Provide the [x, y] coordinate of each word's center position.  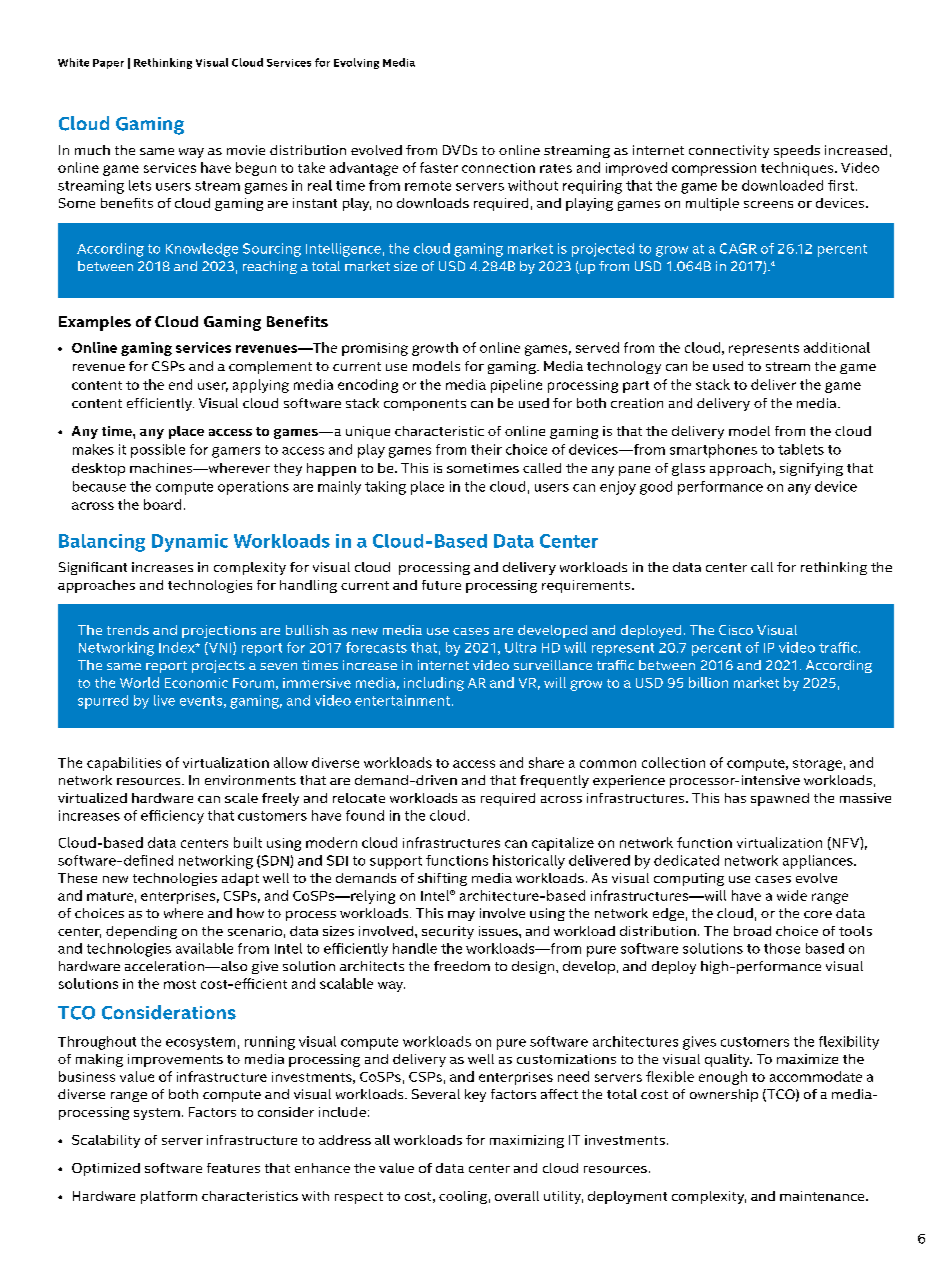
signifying [811, 469]
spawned [780, 799]
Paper [108, 64]
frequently [554, 781]
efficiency [172, 817]
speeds [797, 151]
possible [158, 451]
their [486, 449]
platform [169, 1197]
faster [439, 167]
